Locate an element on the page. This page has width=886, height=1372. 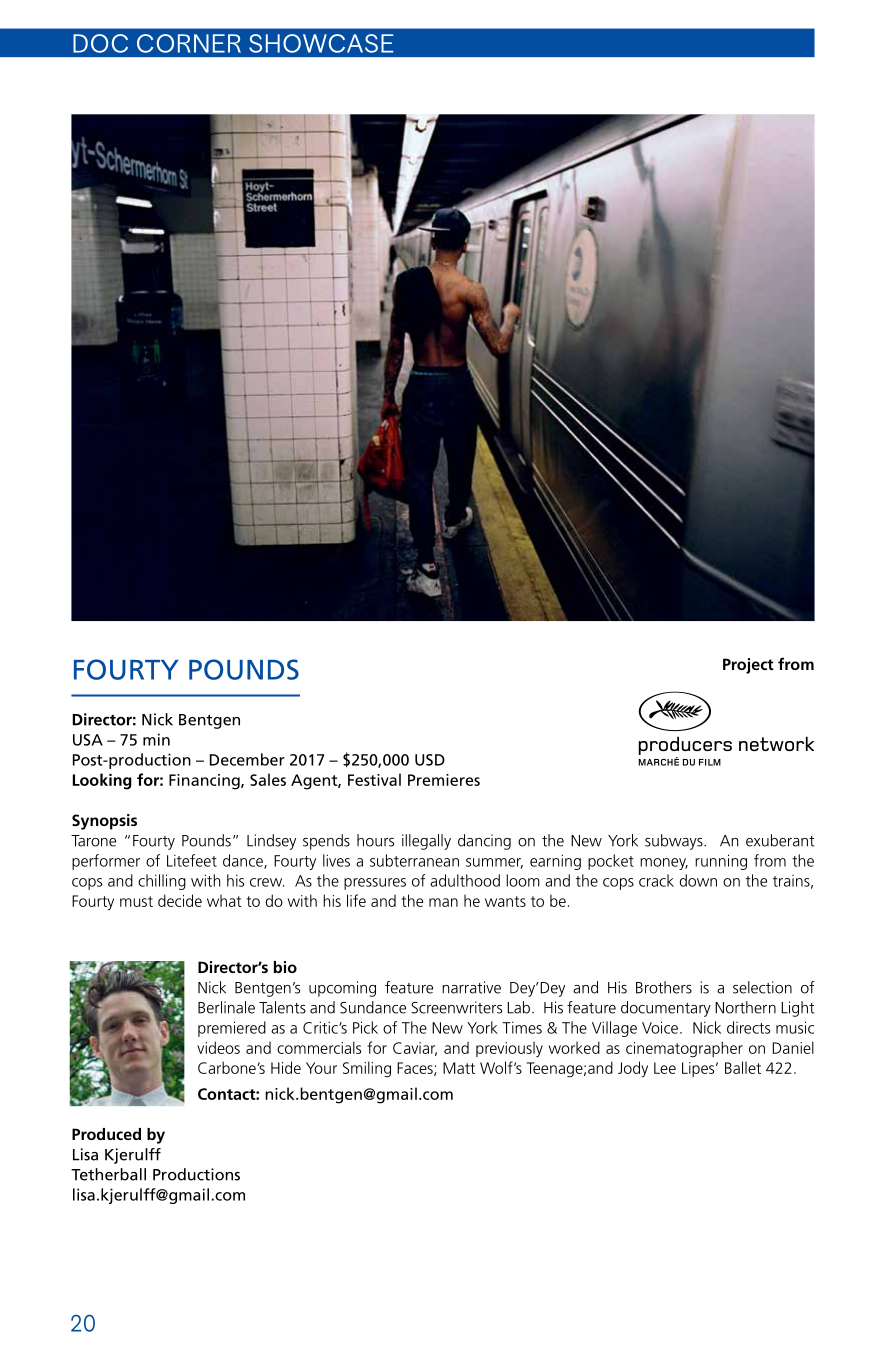
Produced is located at coordinates (106, 1134).
